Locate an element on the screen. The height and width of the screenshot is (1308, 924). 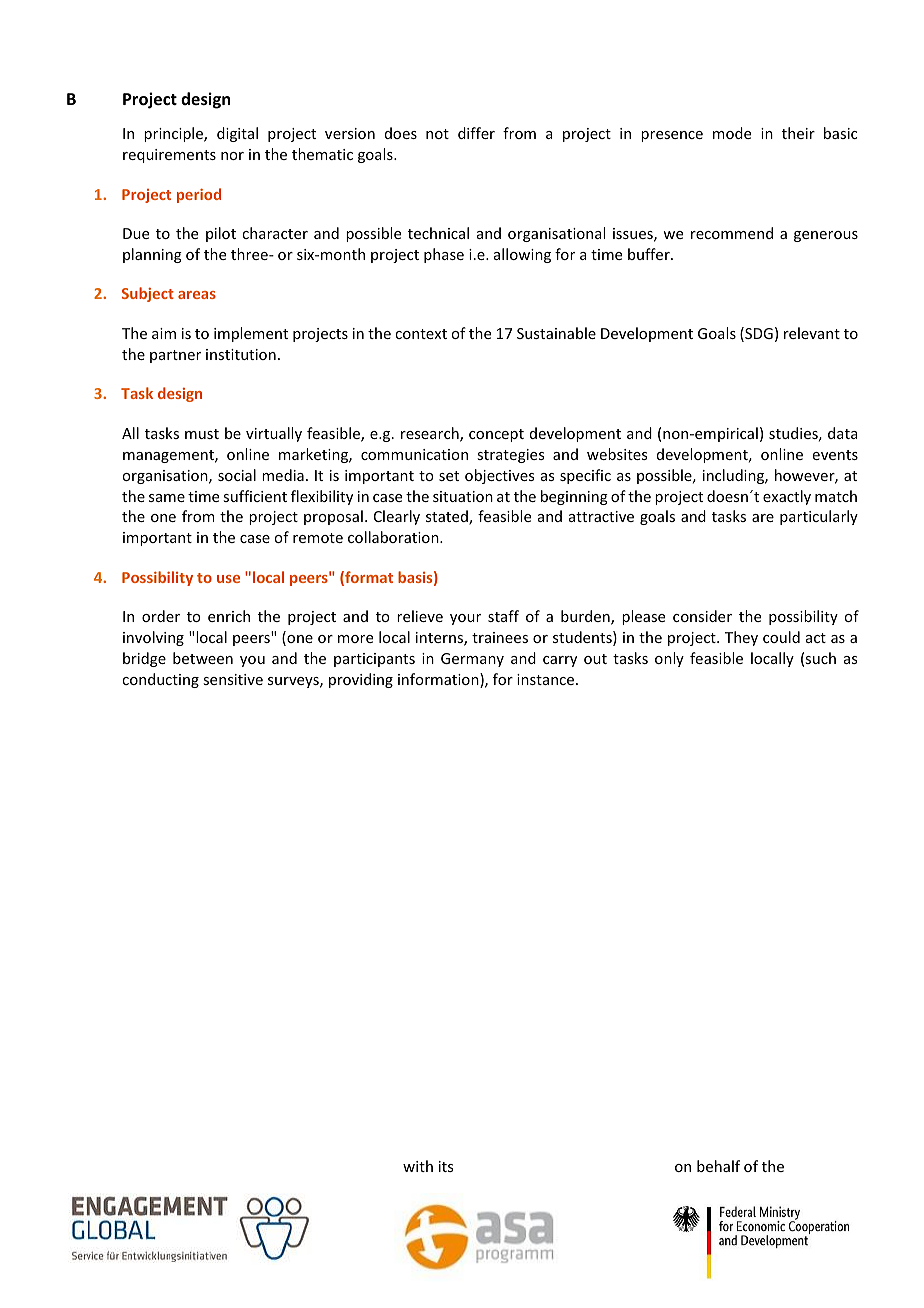
differ is located at coordinates (476, 133).
